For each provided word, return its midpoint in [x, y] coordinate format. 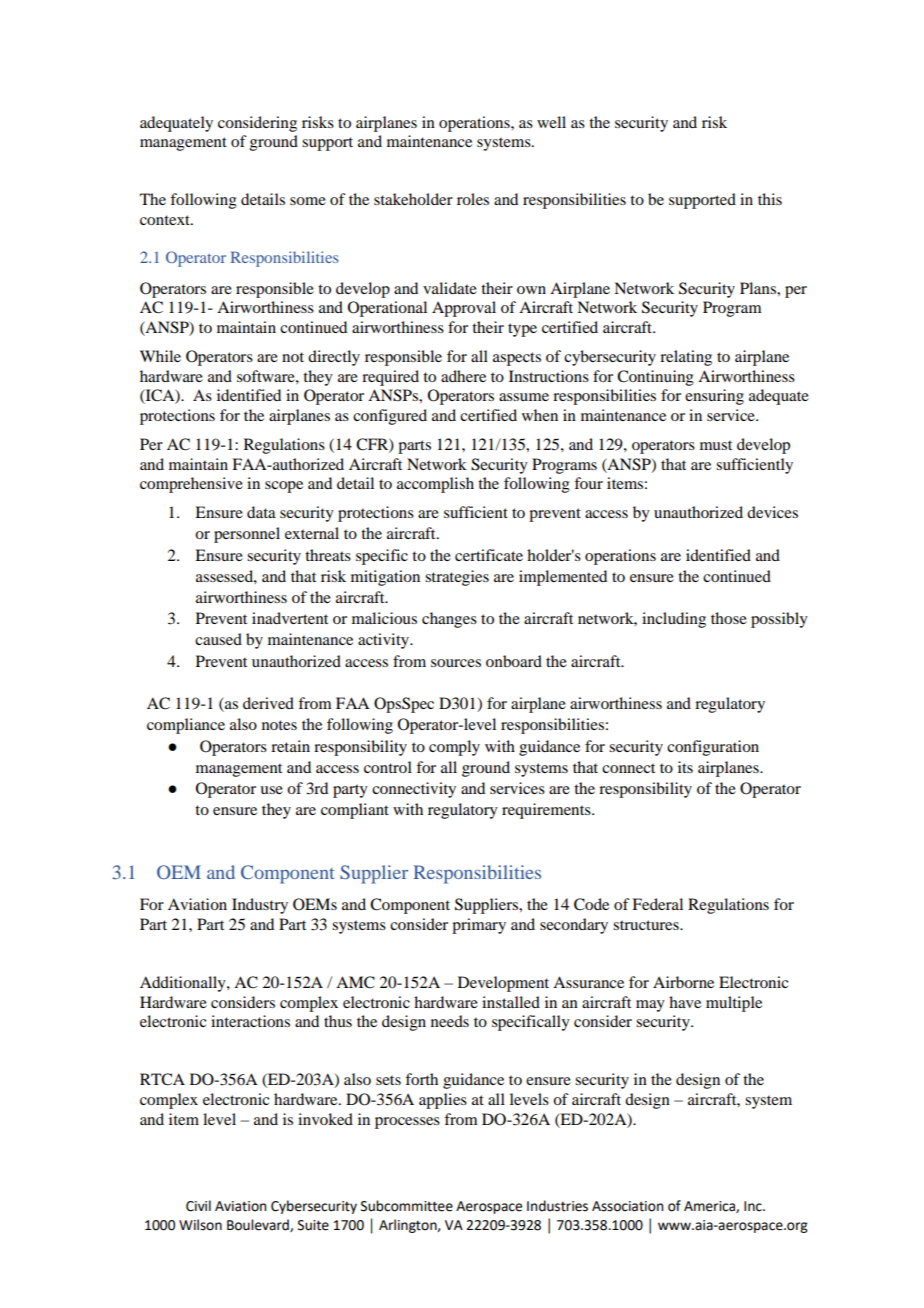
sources [456, 663]
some [308, 201]
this [770, 199]
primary [479, 926]
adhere [463, 376]
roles [473, 199]
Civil [198, 1206]
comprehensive [191, 485]
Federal [657, 904]
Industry [260, 906]
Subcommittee [407, 1206]
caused [218, 639]
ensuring [714, 397]
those [729, 618]
